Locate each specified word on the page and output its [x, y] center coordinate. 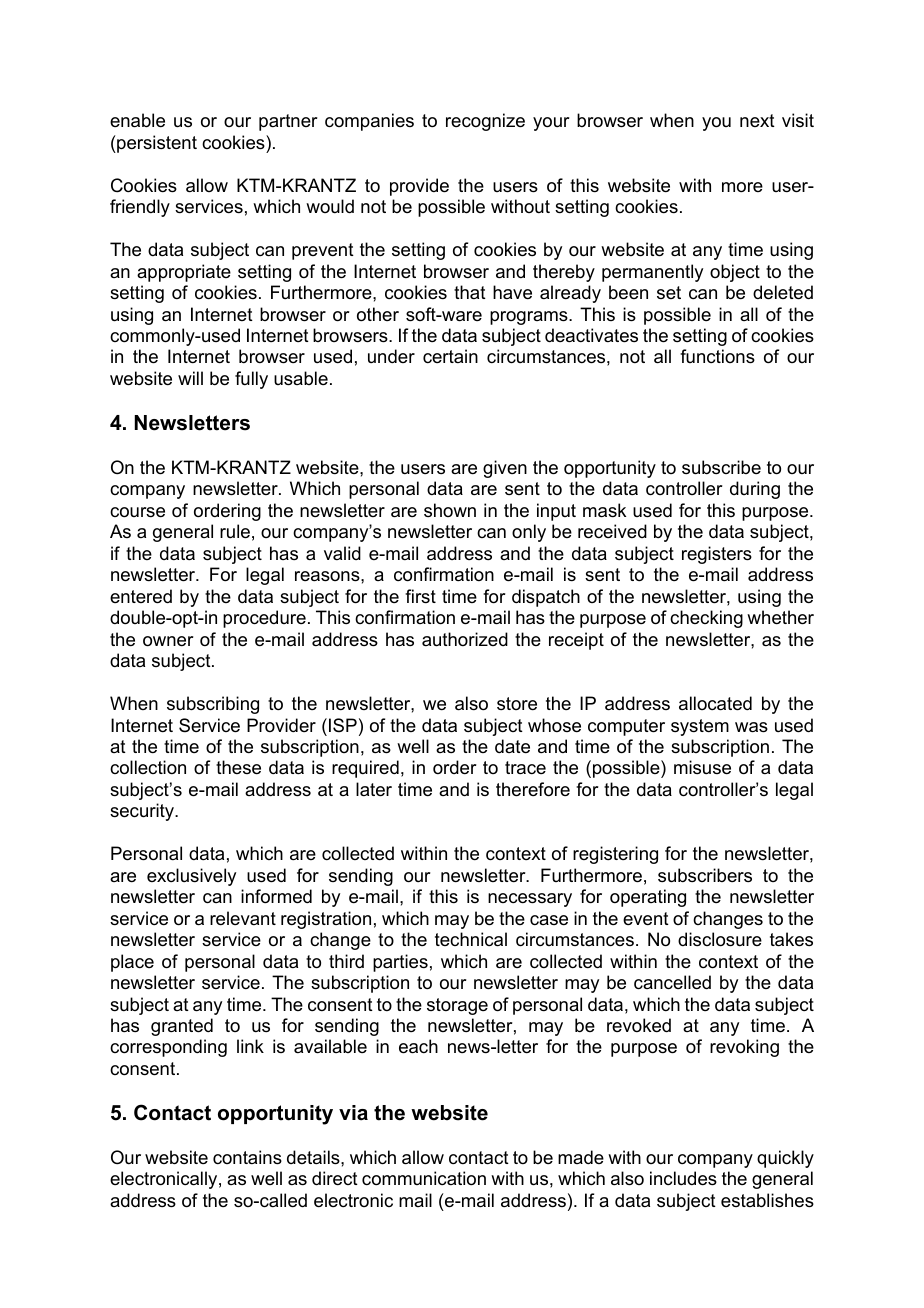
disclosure [720, 939]
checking [706, 619]
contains [247, 1157]
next [757, 120]
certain [450, 356]
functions [717, 356]
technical [471, 939]
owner [168, 641]
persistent [156, 144]
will [190, 378]
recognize [485, 122]
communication [424, 1178]
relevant [243, 918]
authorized [465, 639]
